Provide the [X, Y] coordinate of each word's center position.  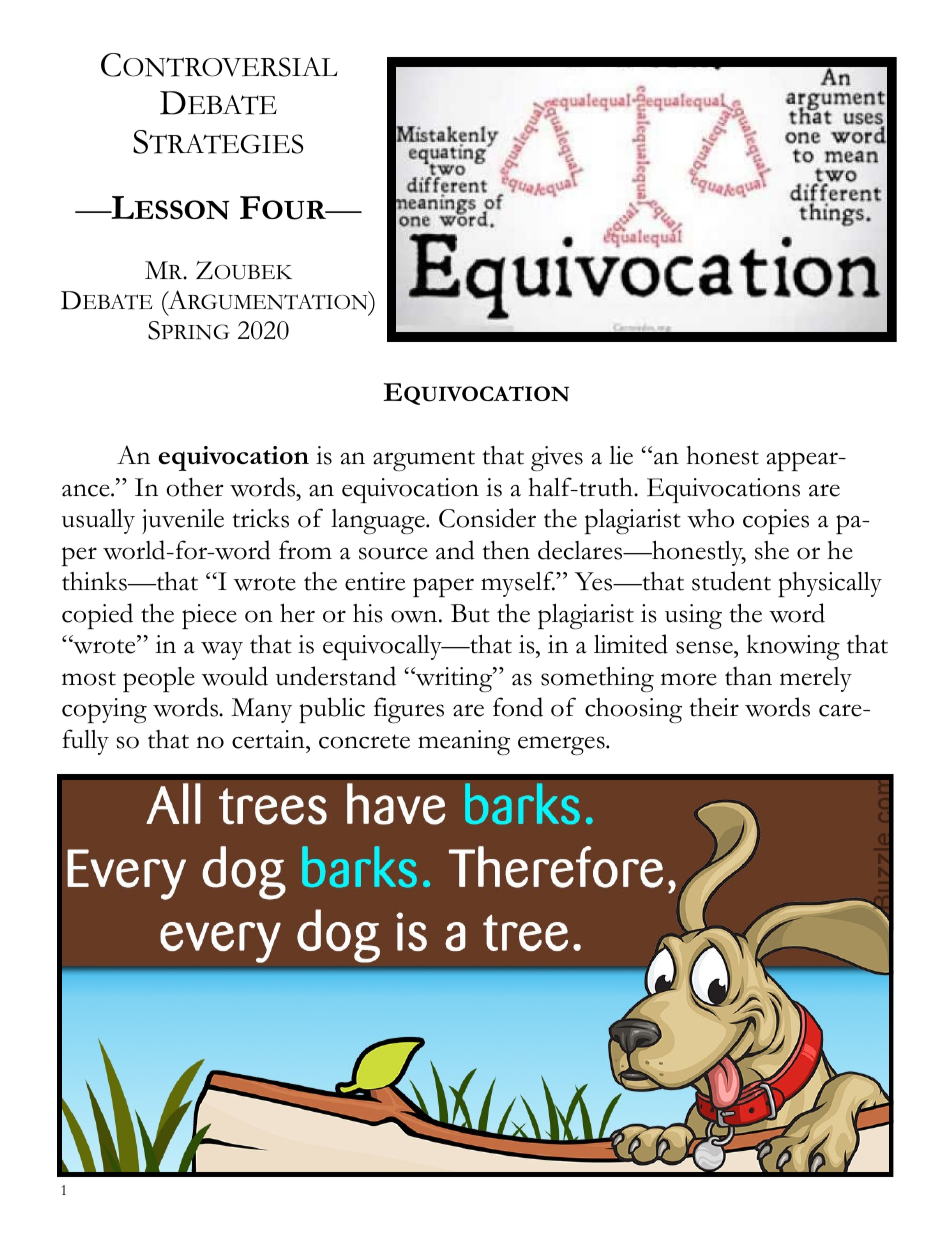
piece [209, 616]
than [748, 676]
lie [621, 455]
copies [776, 521]
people [159, 679]
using [693, 617]
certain [269, 739]
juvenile [183, 521]
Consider [487, 518]
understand [336, 676]
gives [557, 459]
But [470, 613]
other [194, 487]
